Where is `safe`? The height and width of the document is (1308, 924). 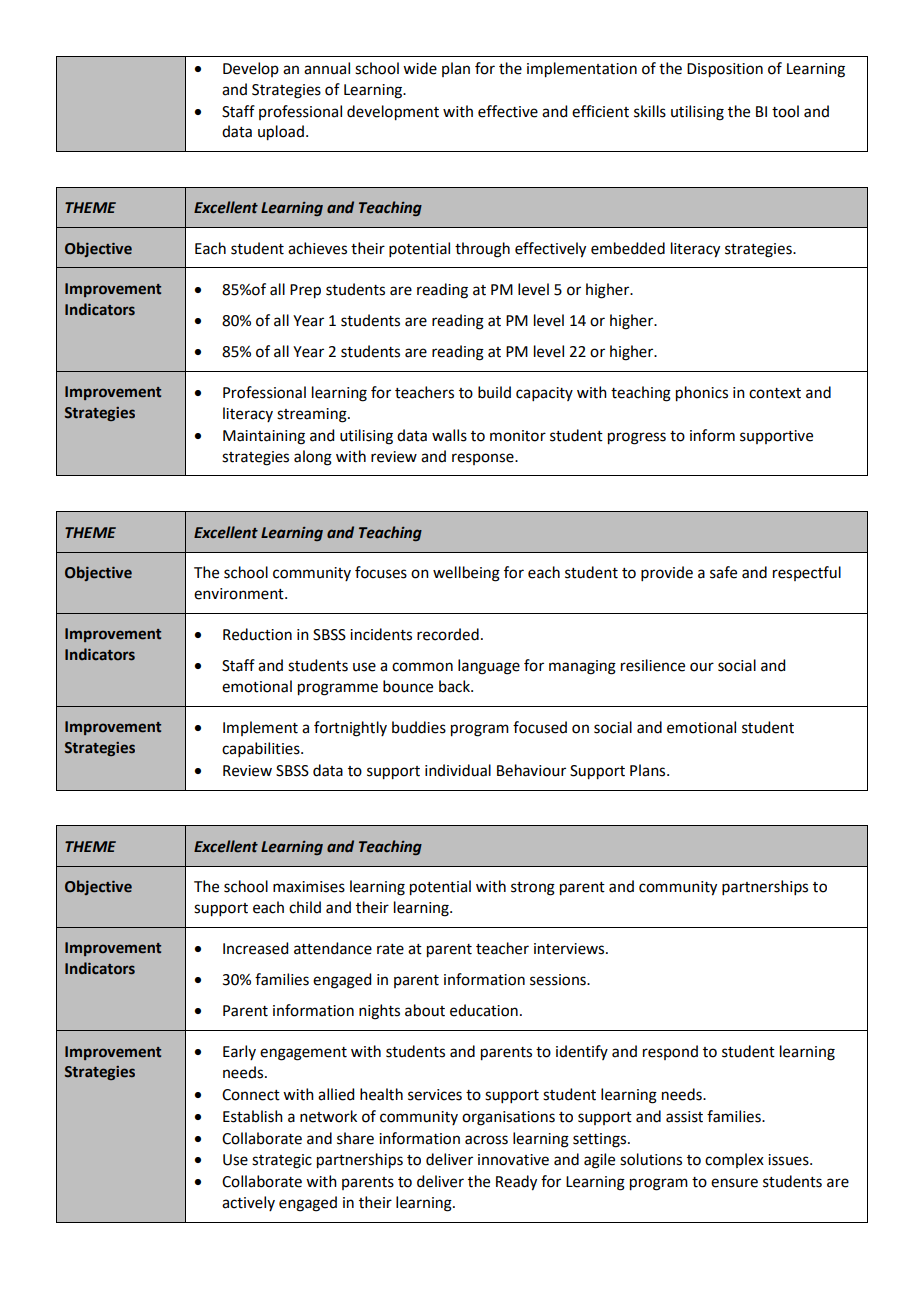 safe is located at coordinates (723, 572).
